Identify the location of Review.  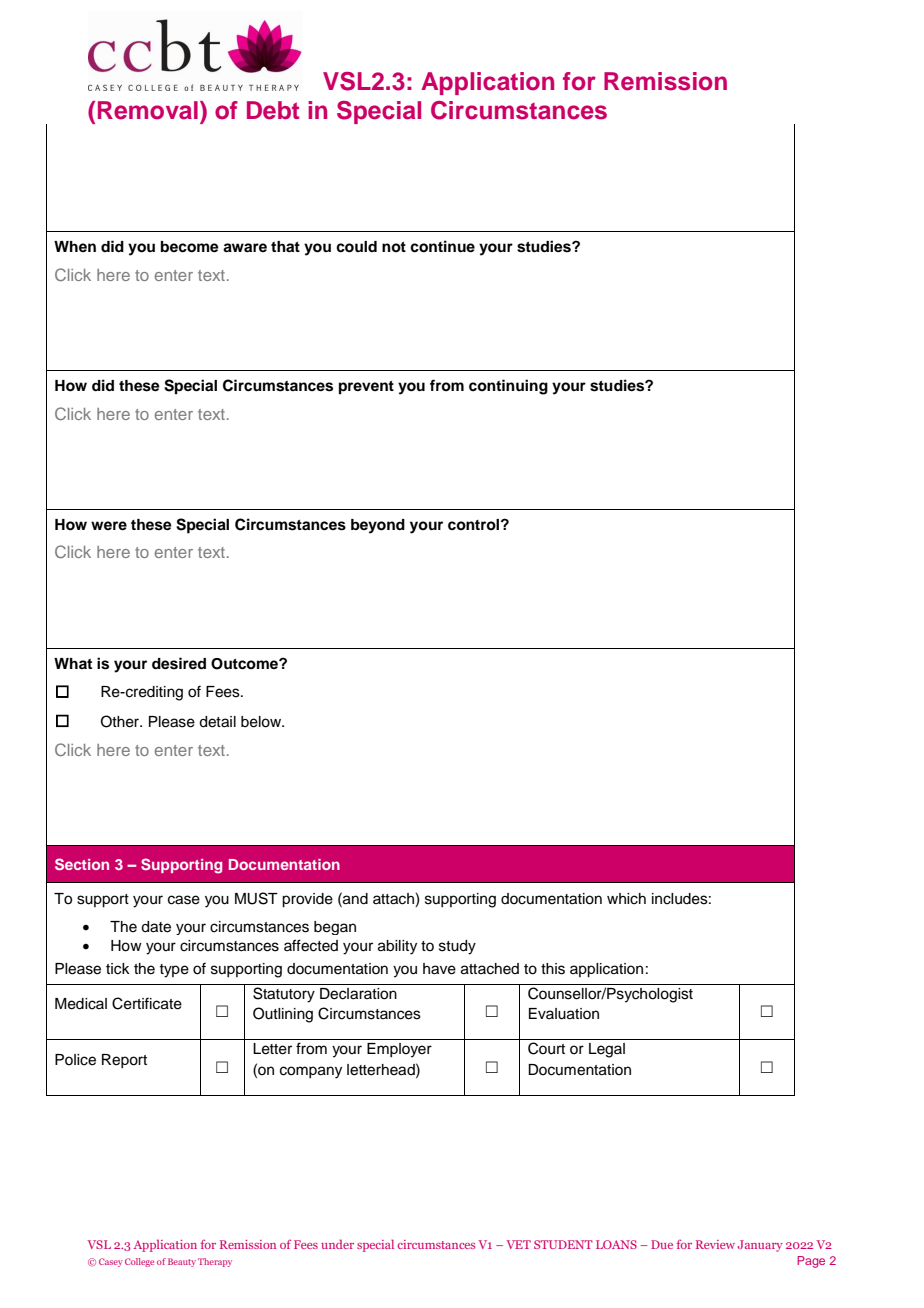
(715, 1244).
